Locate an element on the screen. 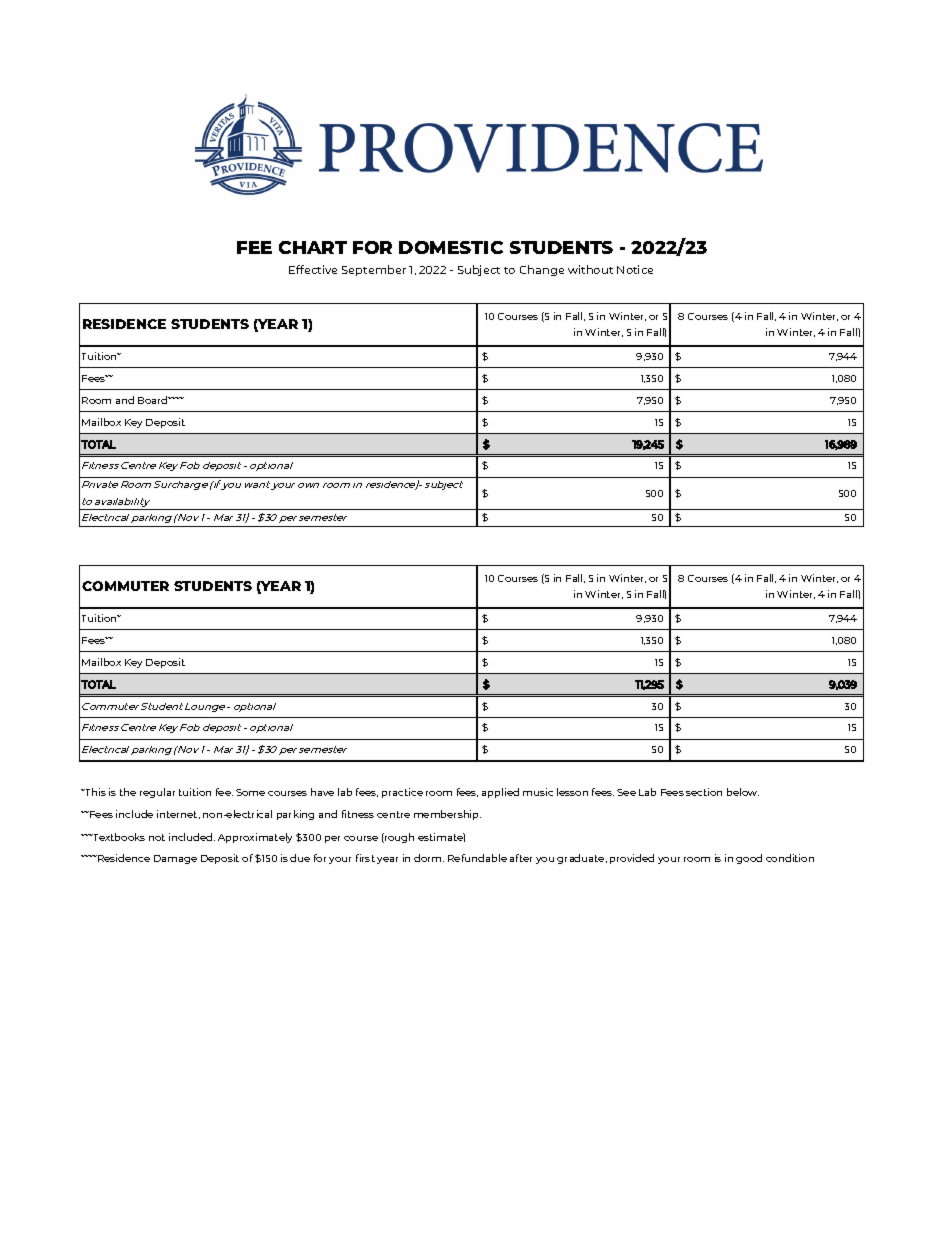 Image resolution: width=952 pixels, height=1233 pixels. estimate is located at coordinates (441, 837).
